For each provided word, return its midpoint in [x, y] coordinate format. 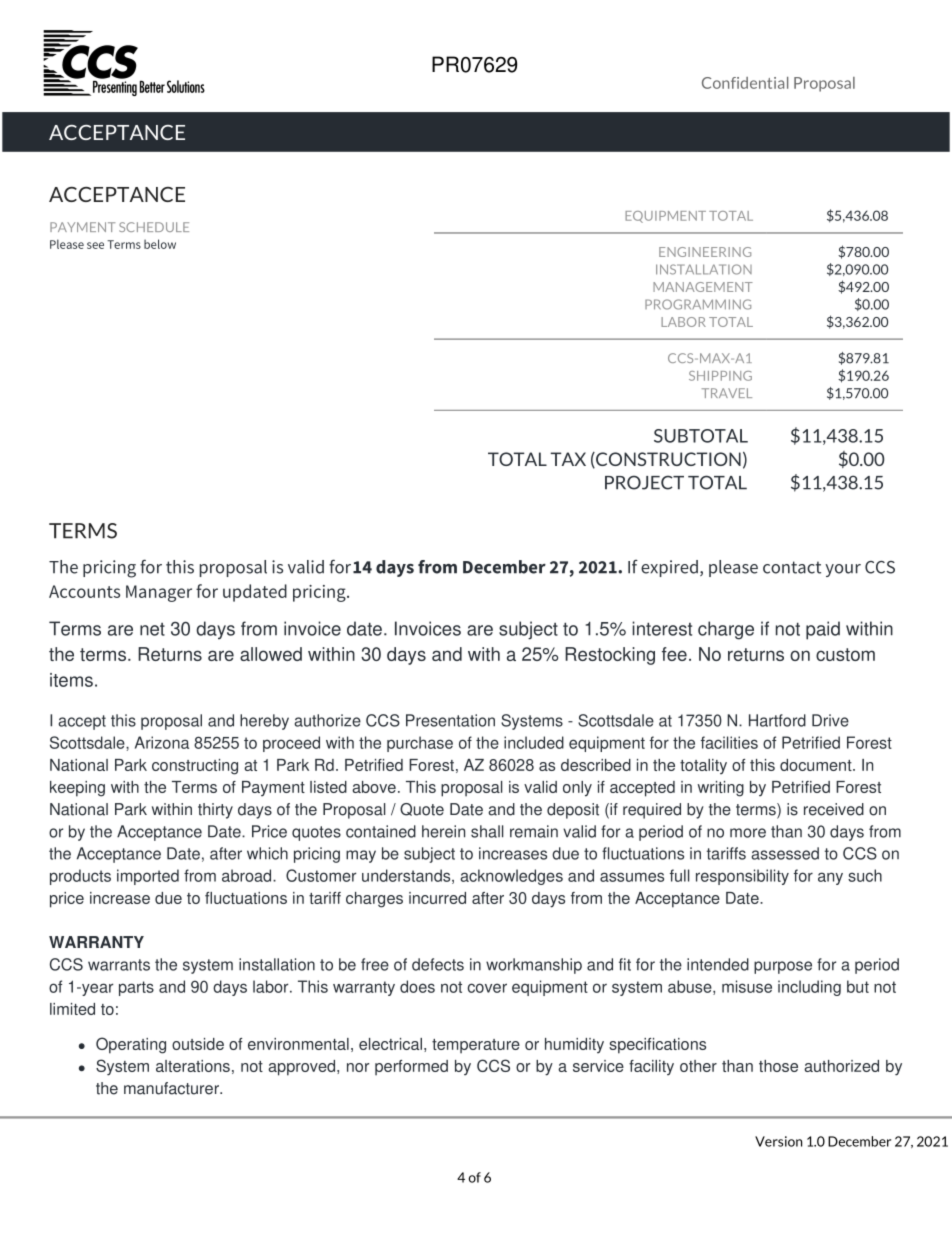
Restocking [610, 656]
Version [778, 1141]
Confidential [745, 83]
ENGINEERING [705, 252]
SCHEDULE [154, 227]
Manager [159, 593]
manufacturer [172, 1088]
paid [823, 630]
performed [411, 1068]
